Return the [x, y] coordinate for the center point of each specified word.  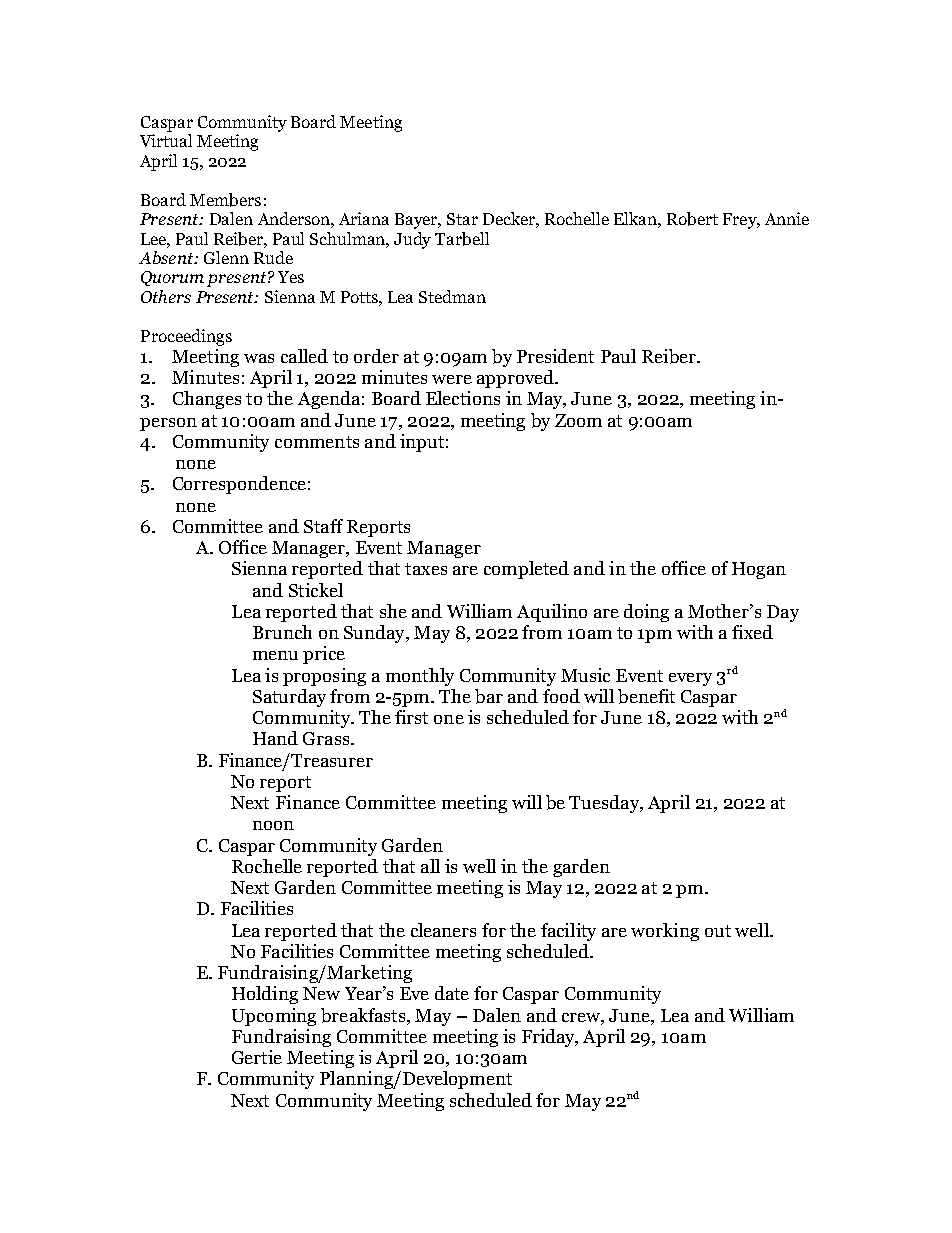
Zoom [578, 420]
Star [462, 219]
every [690, 679]
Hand [275, 738]
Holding [265, 995]
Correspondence [239, 485]
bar [489, 696]
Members [225, 200]
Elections [463, 398]
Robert [692, 219]
